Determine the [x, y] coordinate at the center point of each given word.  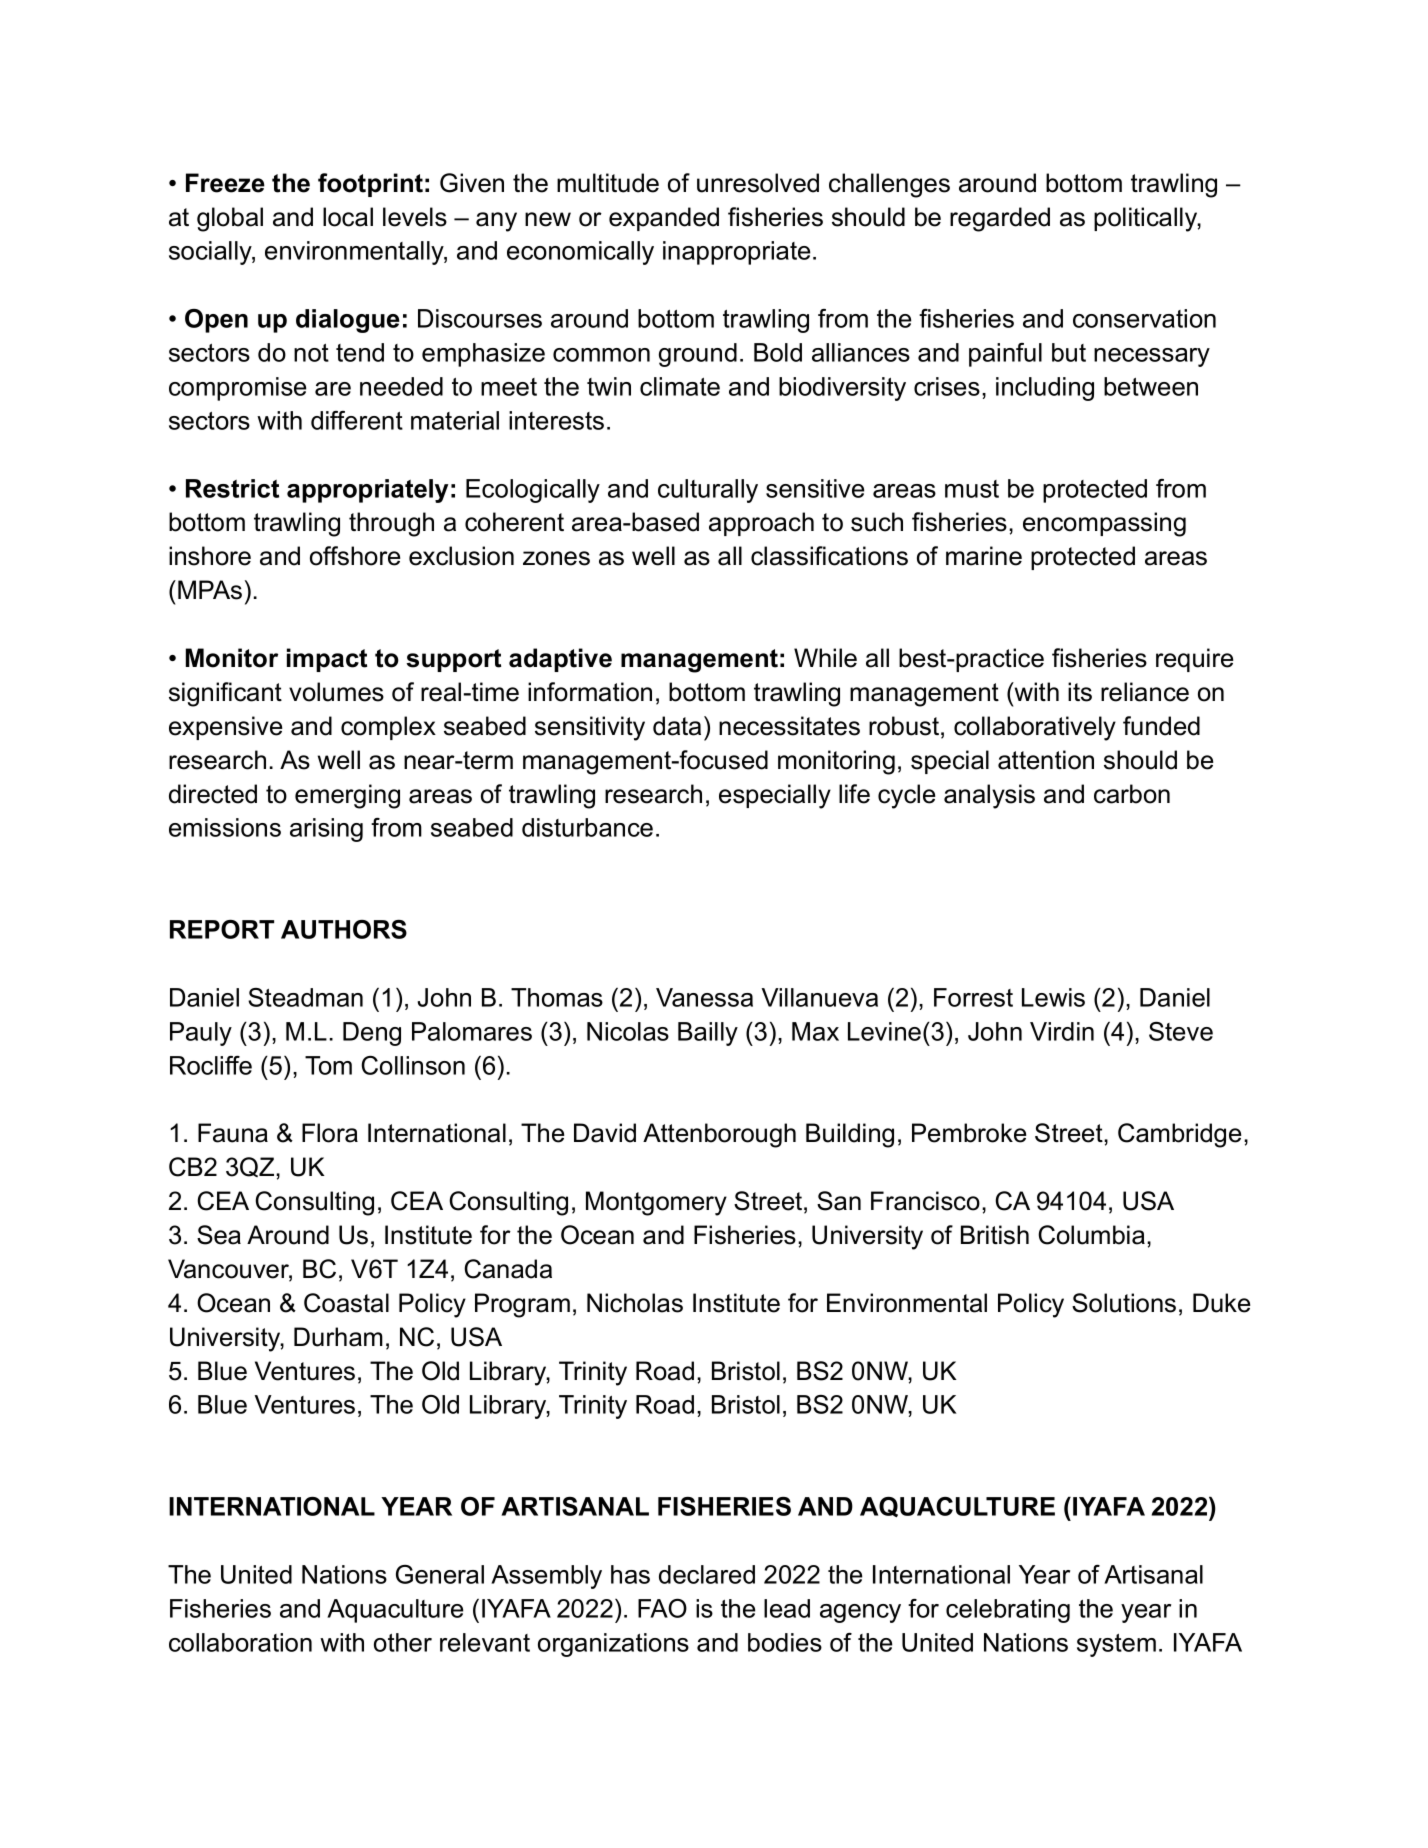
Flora [330, 1133]
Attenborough [719, 1135]
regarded [1000, 219]
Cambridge [1179, 1135]
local [348, 217]
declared [707, 1574]
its [1080, 692]
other [403, 1642]
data [677, 726]
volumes [336, 692]
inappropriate [736, 253]
